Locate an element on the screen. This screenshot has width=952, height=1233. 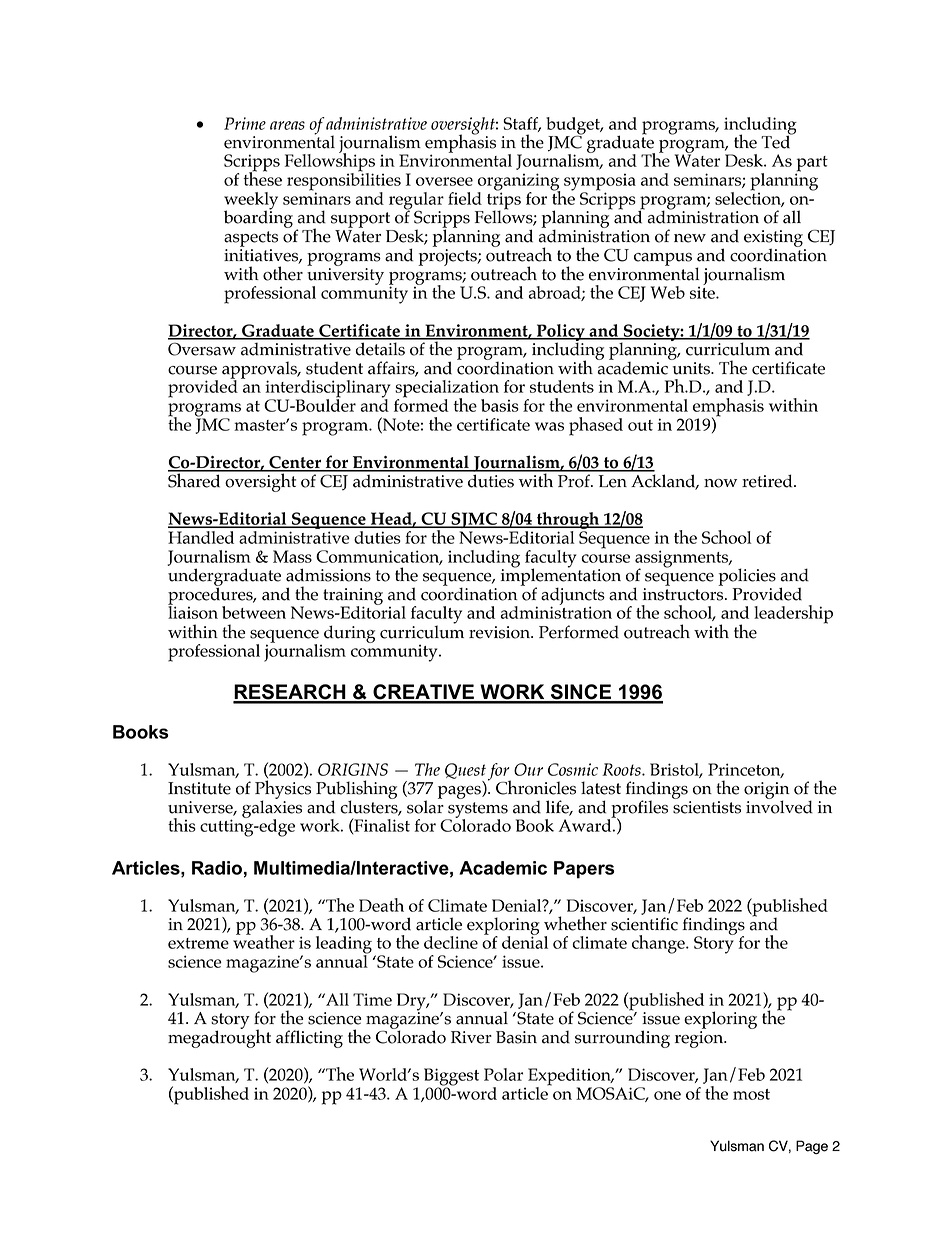
interdisciplinary is located at coordinates (327, 390).
